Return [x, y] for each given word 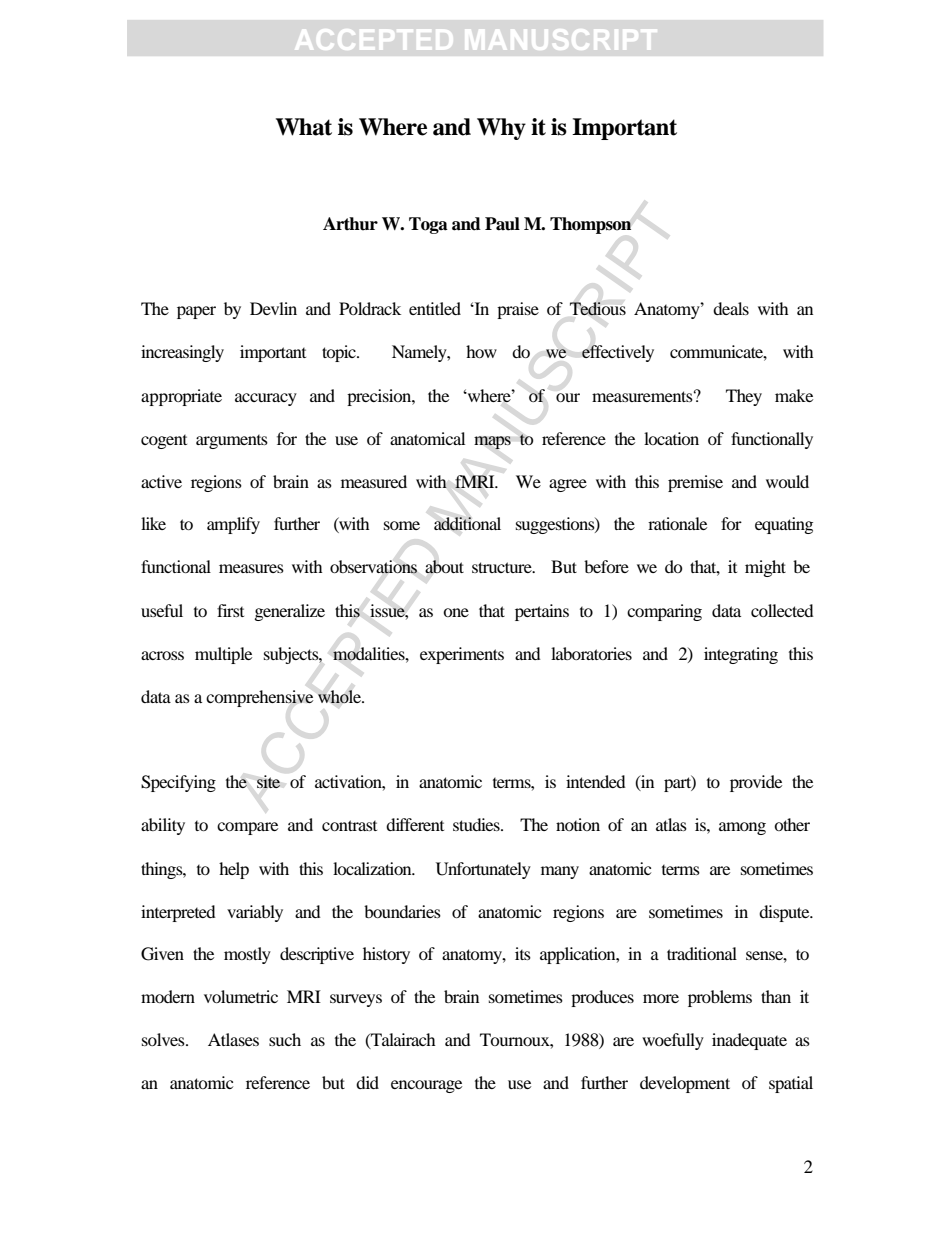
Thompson [590, 225]
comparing [664, 612]
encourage [426, 1086]
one [456, 612]
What [304, 127]
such [285, 1039]
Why [501, 129]
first [230, 610]
